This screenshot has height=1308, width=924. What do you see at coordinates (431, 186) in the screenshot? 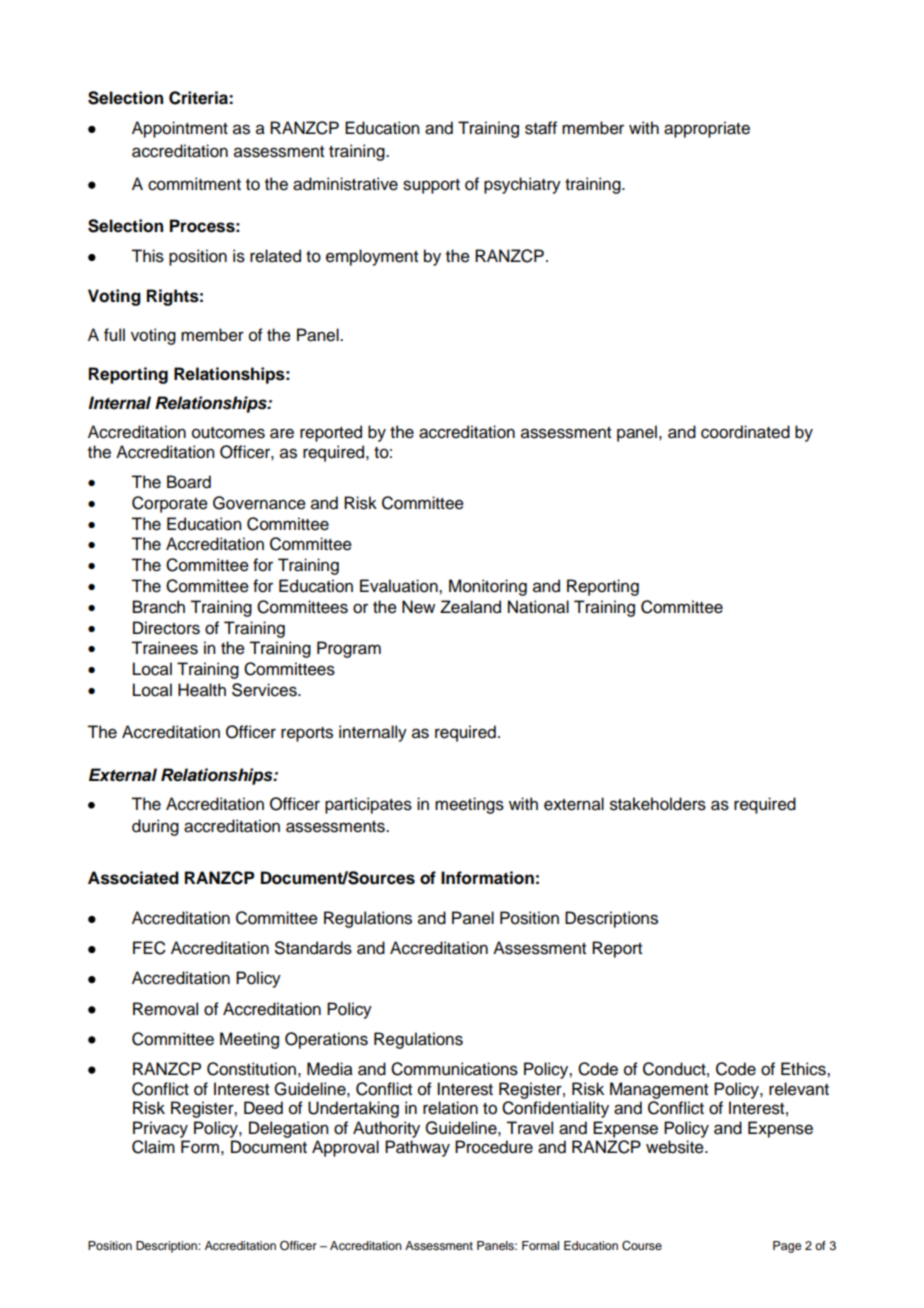
I see `support` at bounding box center [431, 186].
